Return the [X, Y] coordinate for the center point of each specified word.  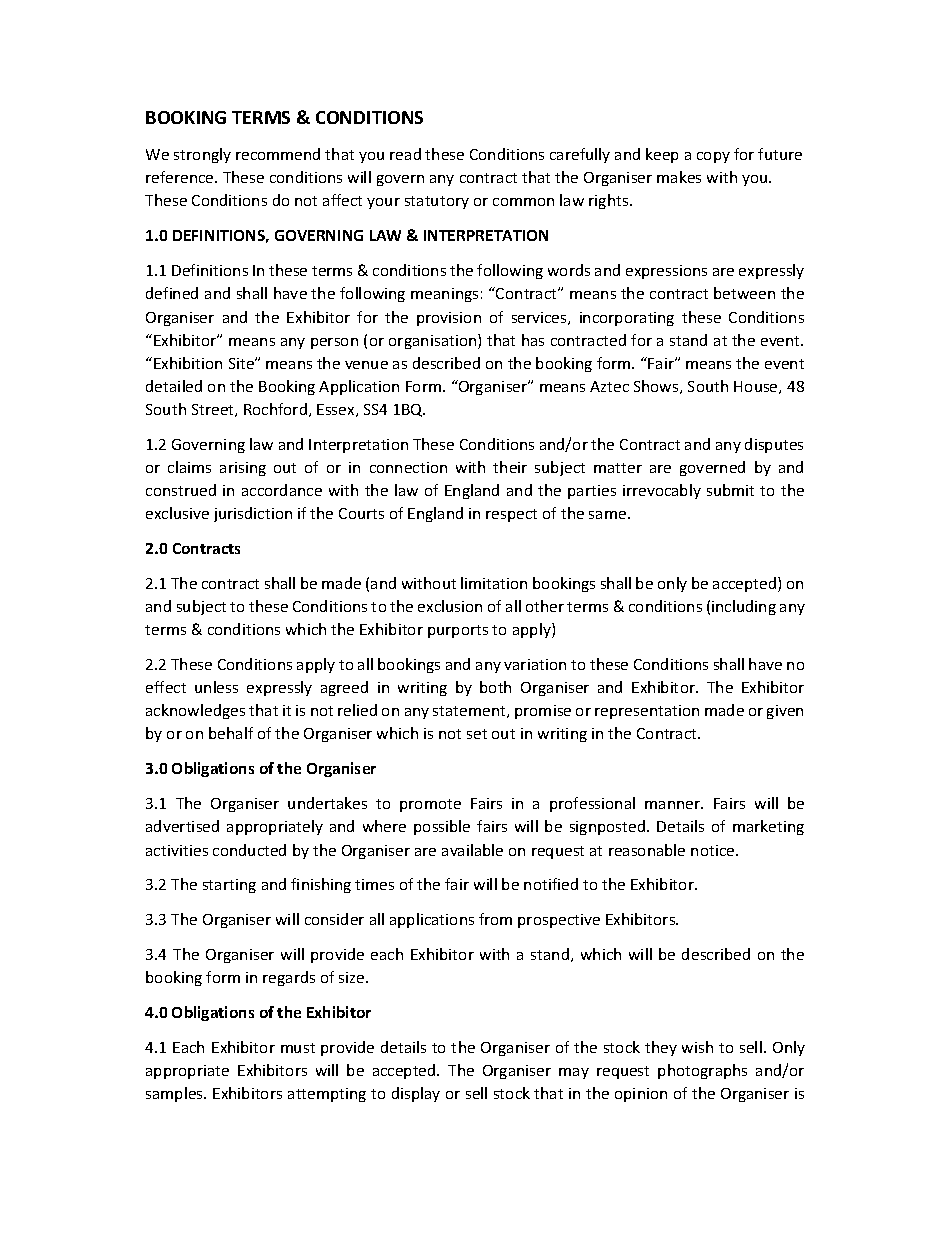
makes [679, 177]
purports [458, 631]
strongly [202, 155]
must [298, 1048]
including [744, 607]
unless [216, 687]
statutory [437, 202]
